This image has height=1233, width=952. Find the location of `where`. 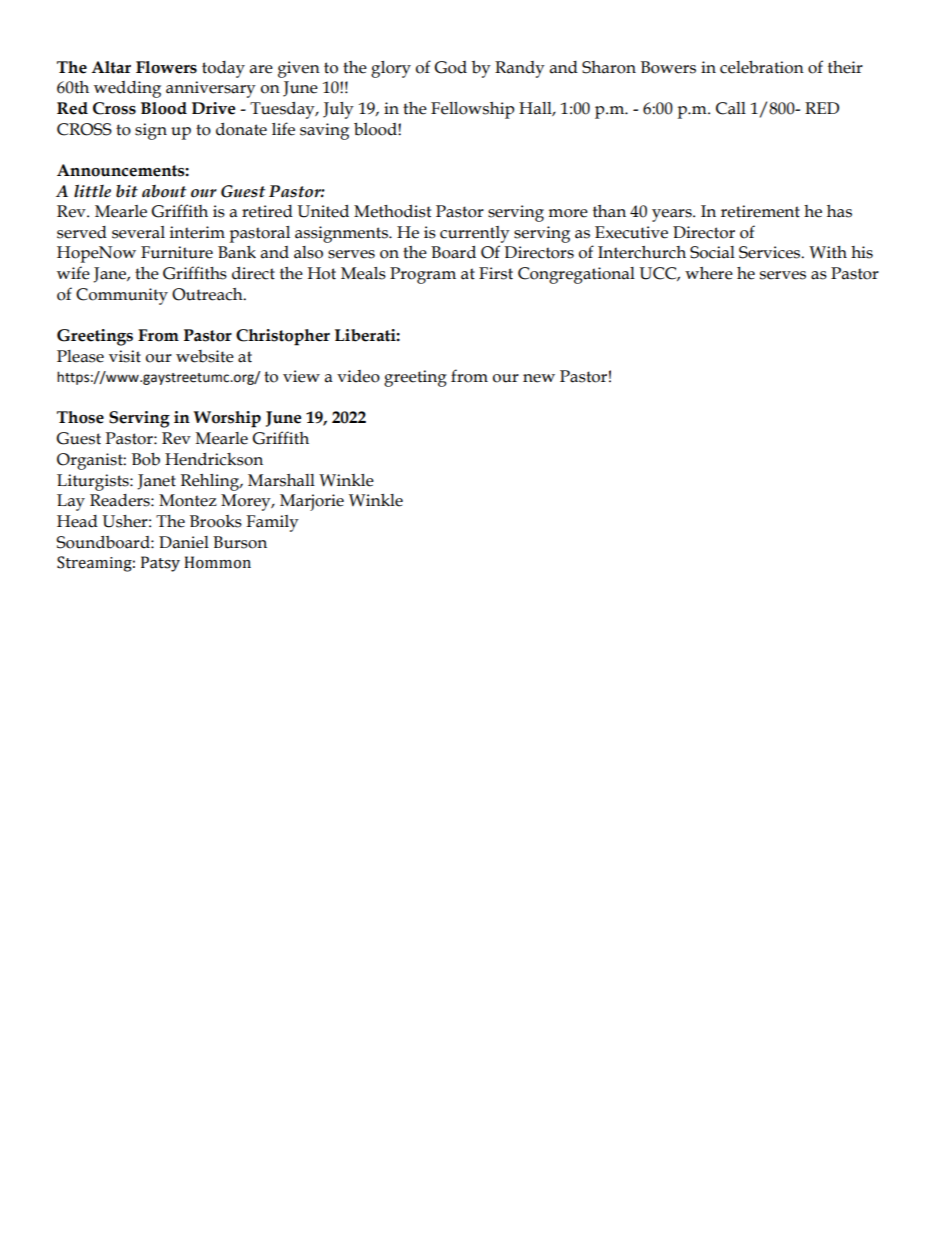

where is located at coordinates (709, 273).
